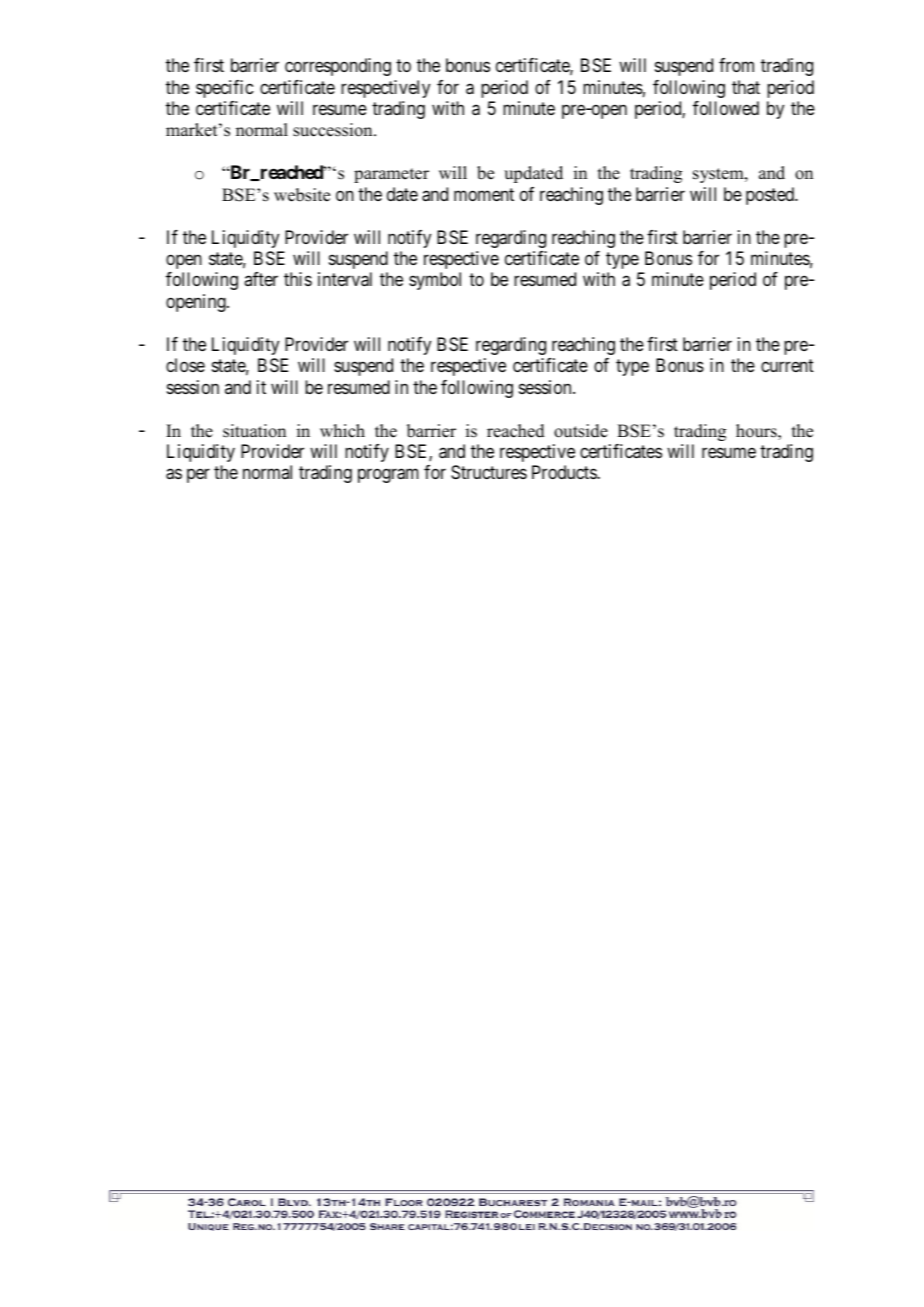 The width and height of the document is (924, 1307). Describe the element at coordinates (736, 65) in the document. I see `from` at that location.
